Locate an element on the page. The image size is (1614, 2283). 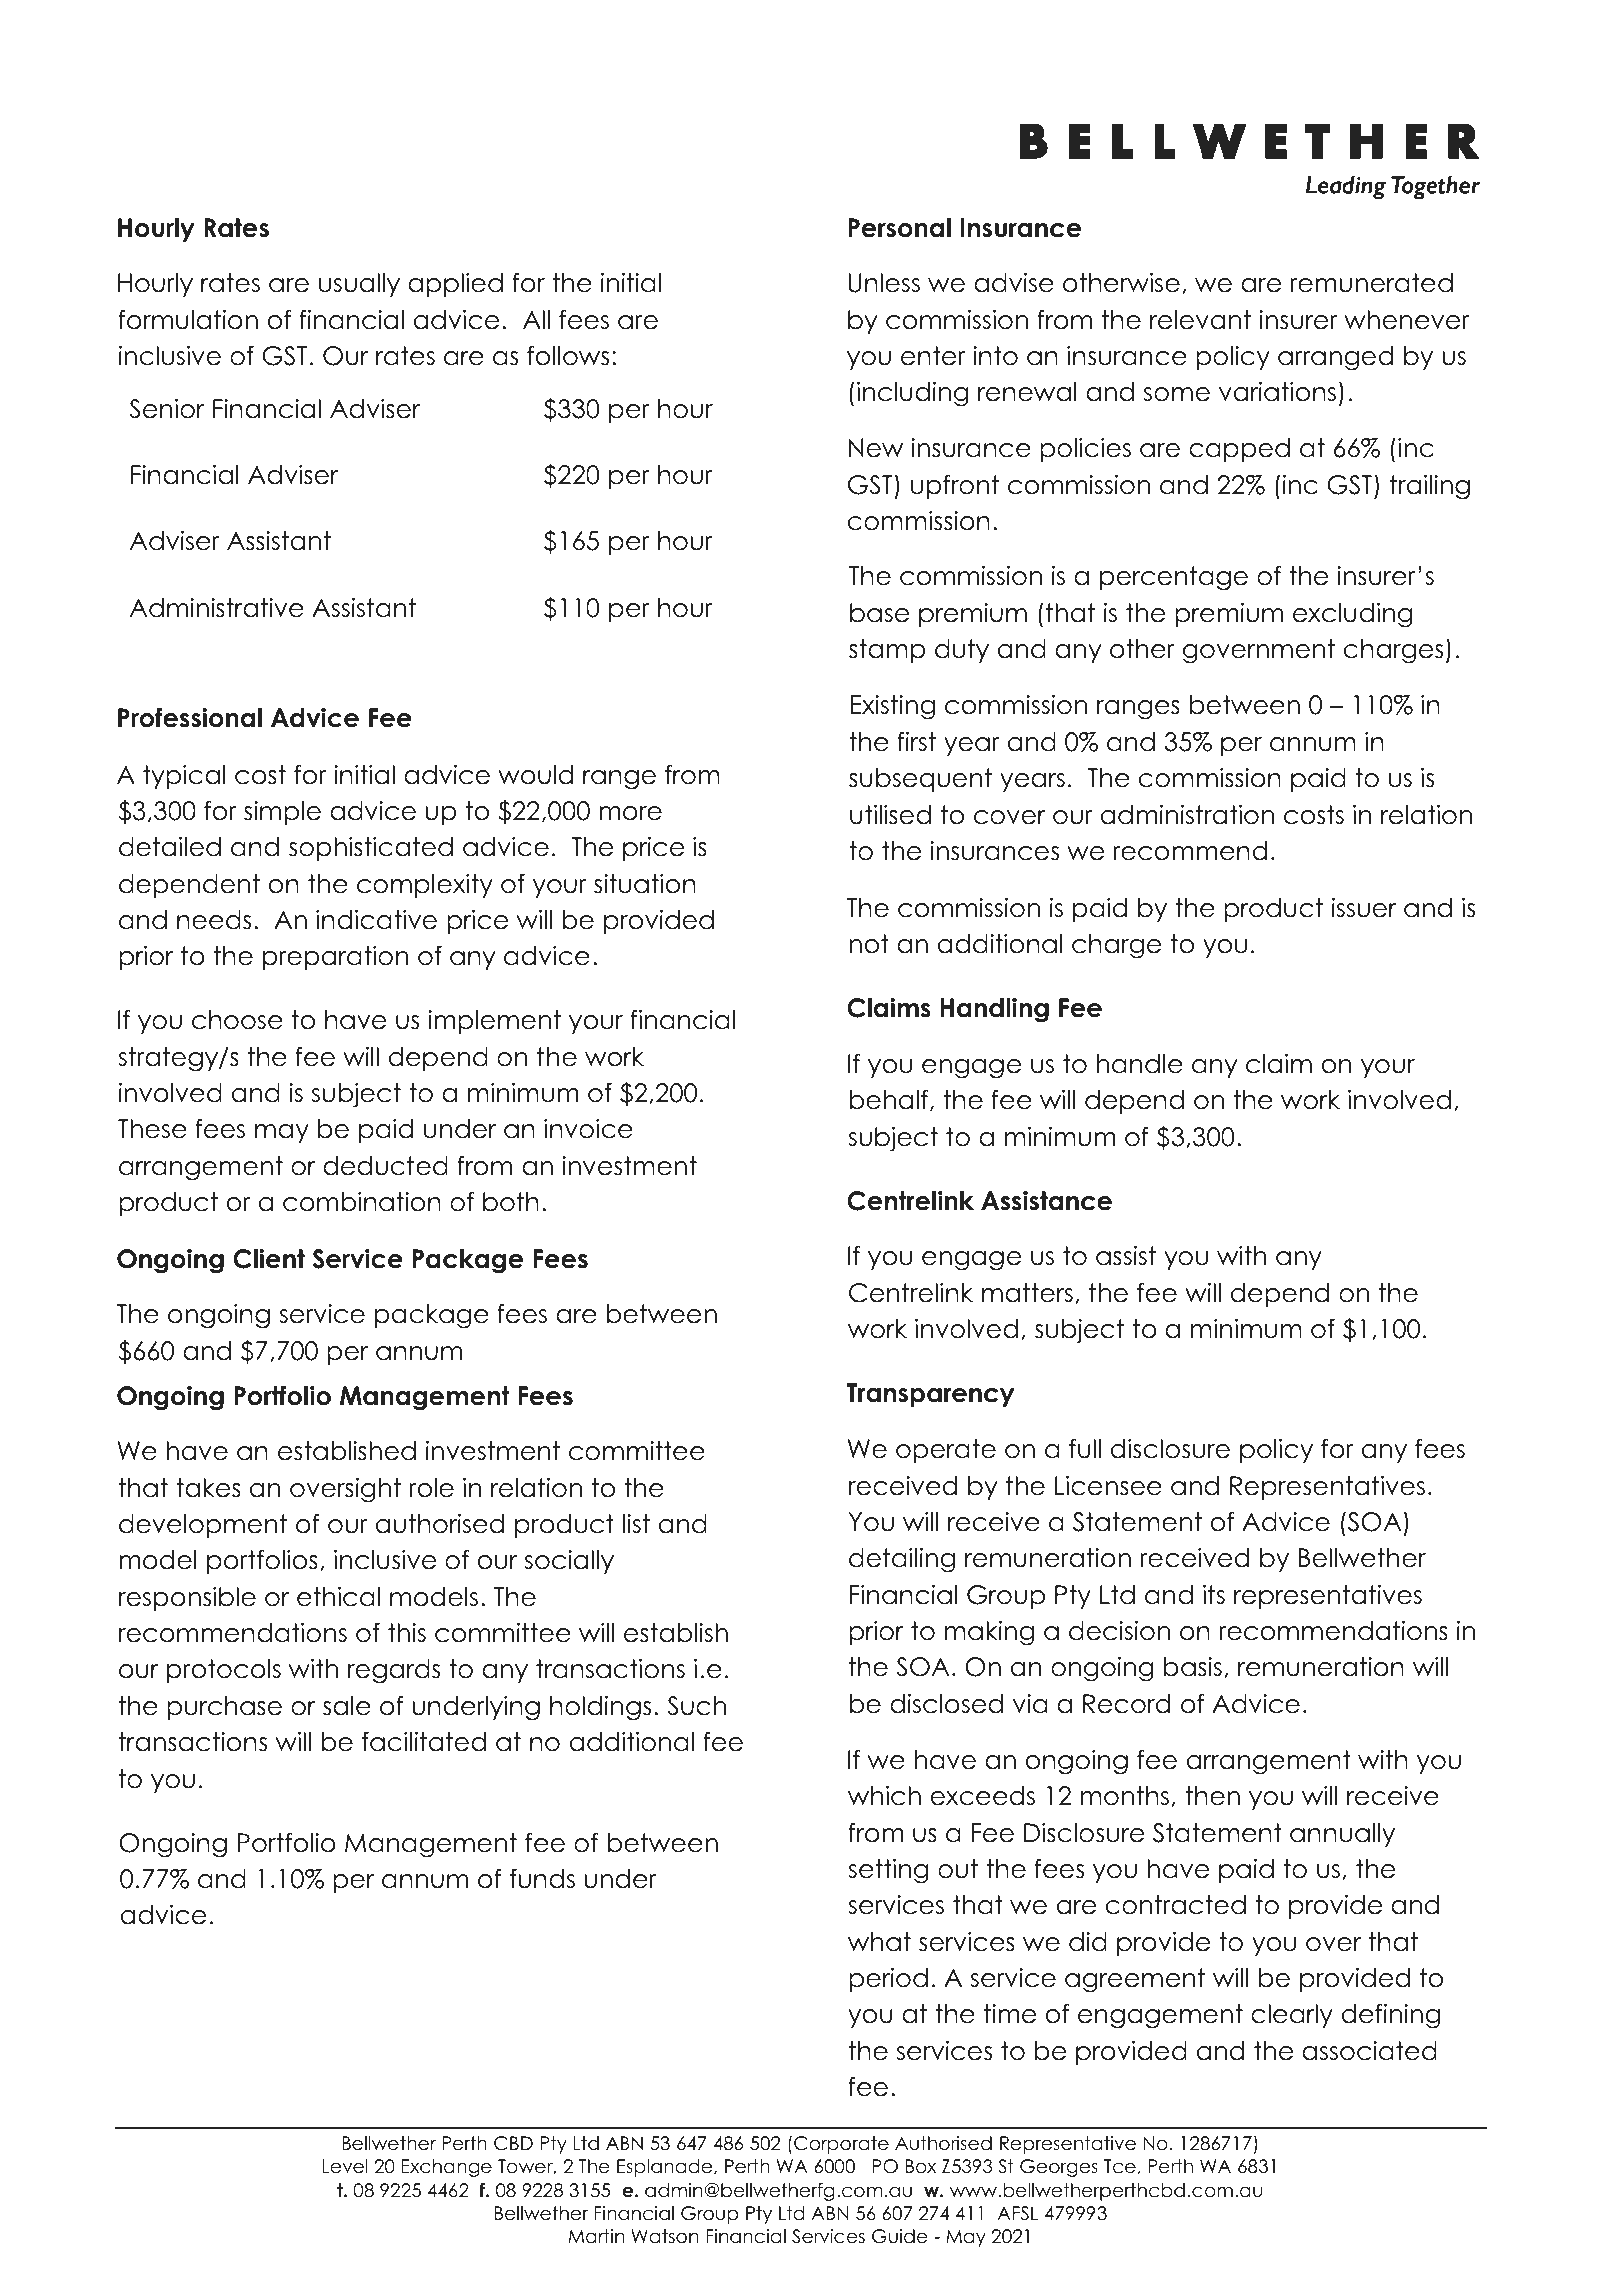
Corporate is located at coordinates (841, 2145).
